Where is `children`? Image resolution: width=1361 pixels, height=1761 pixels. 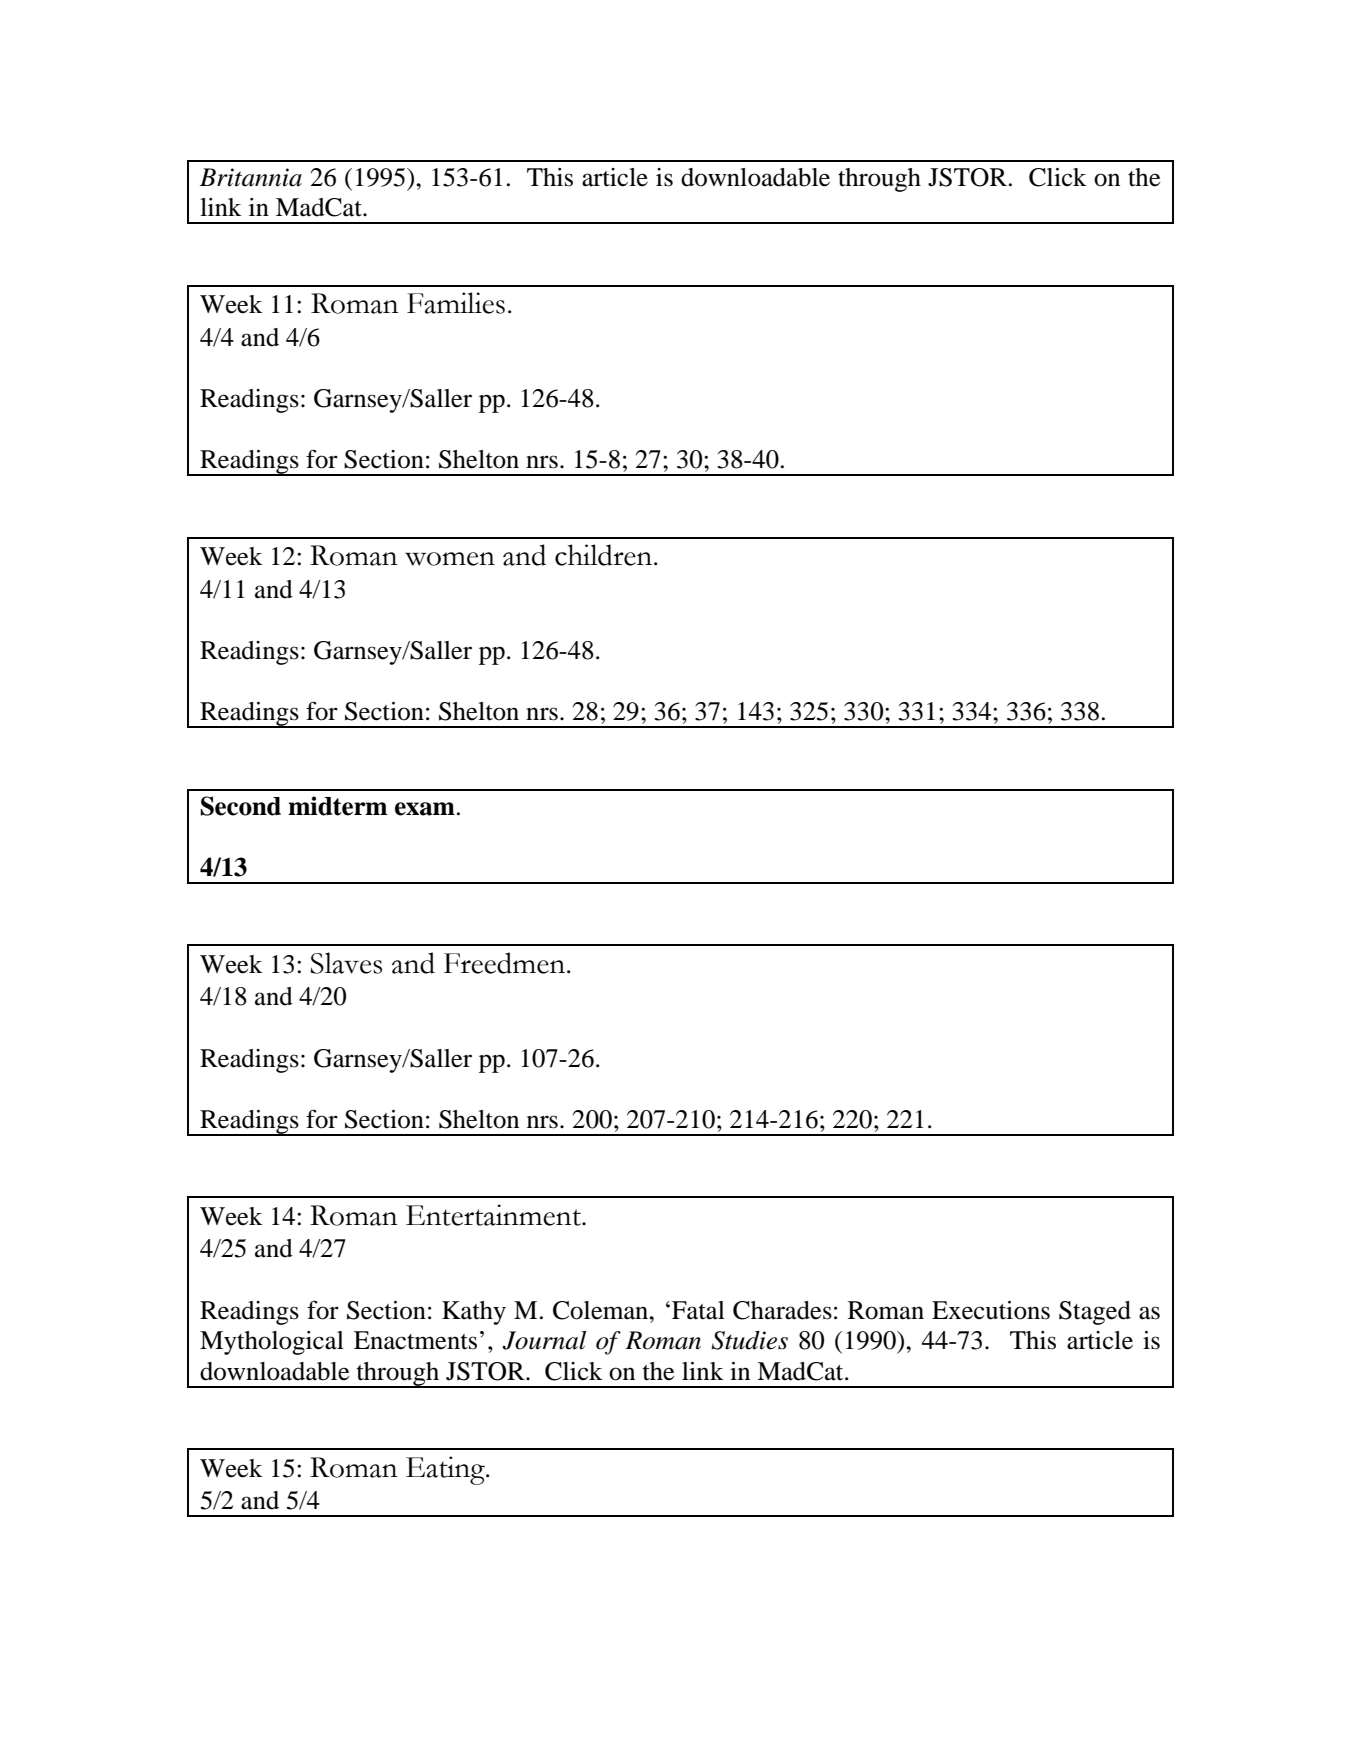 children is located at coordinates (605, 555).
